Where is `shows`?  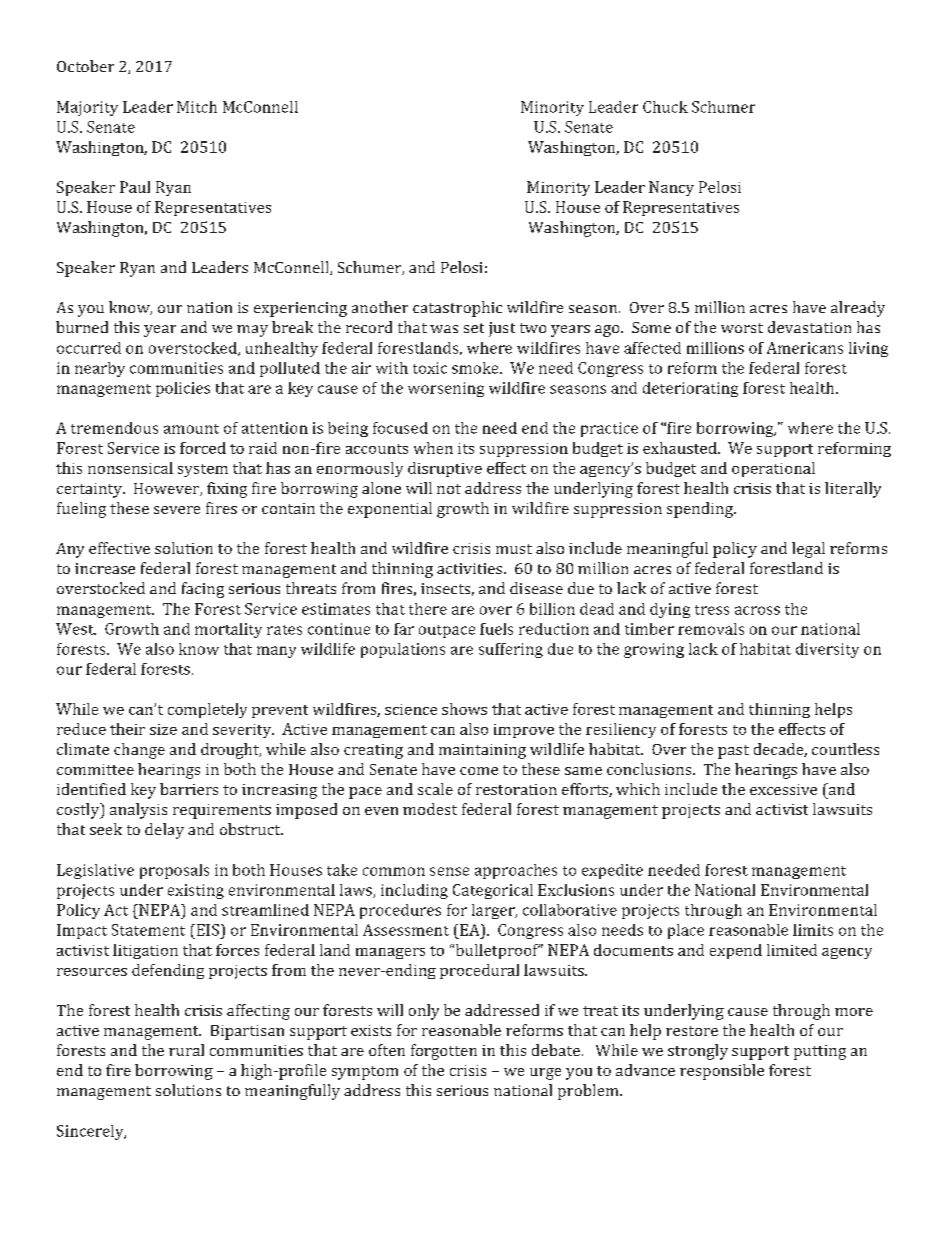 shows is located at coordinates (464, 709).
